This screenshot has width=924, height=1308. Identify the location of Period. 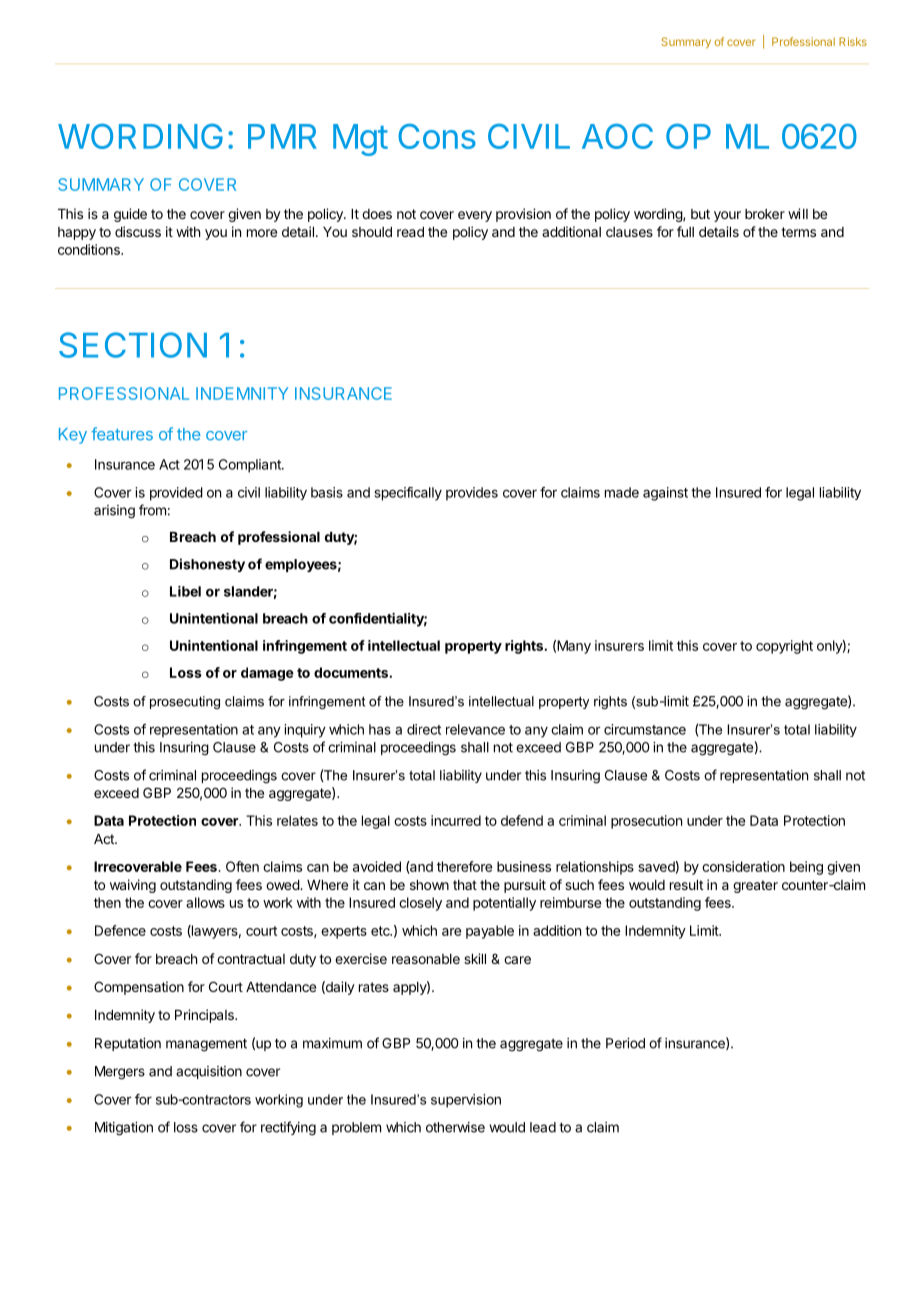
(625, 1043).
